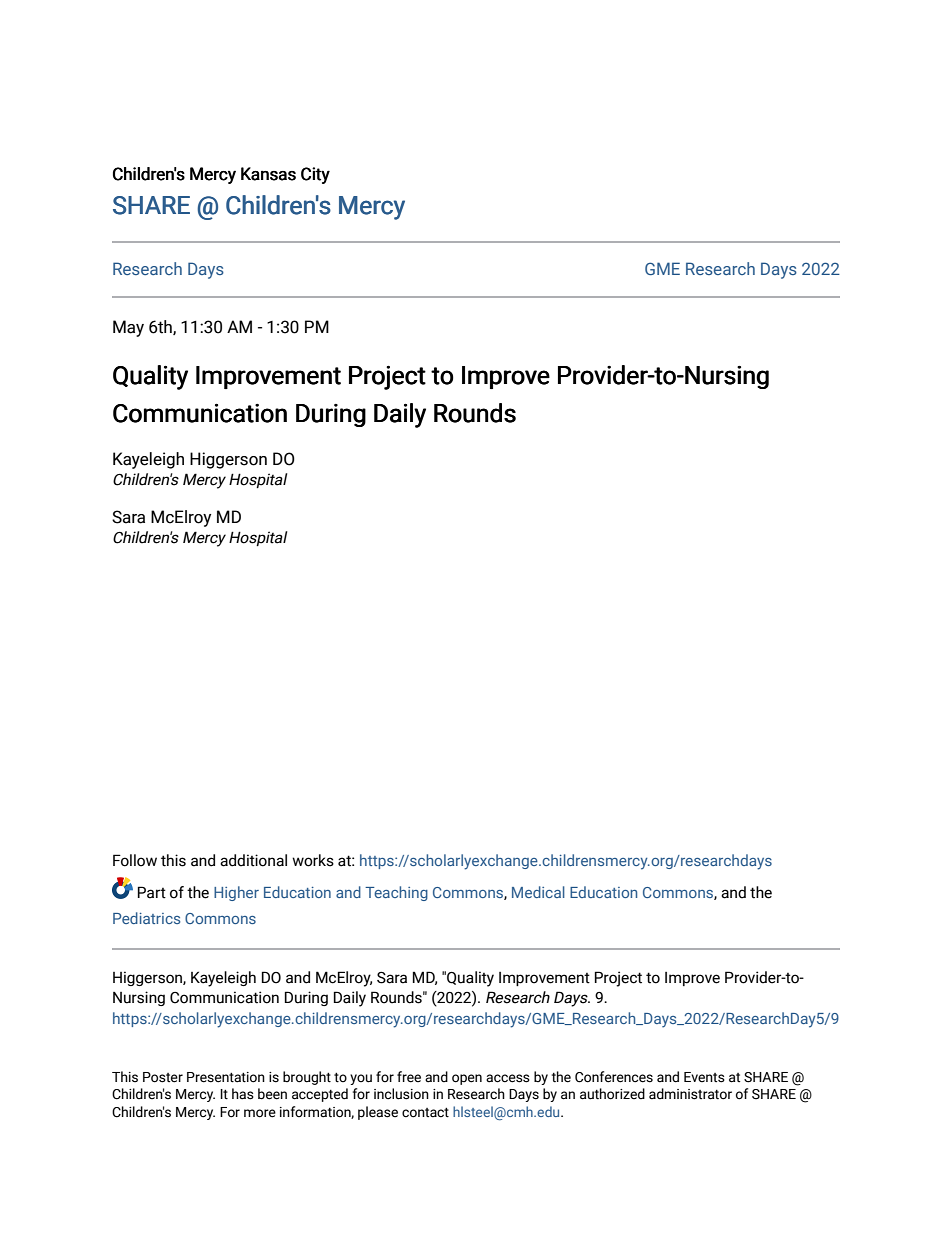  Describe the element at coordinates (253, 860) in the screenshot. I see `additional` at that location.
